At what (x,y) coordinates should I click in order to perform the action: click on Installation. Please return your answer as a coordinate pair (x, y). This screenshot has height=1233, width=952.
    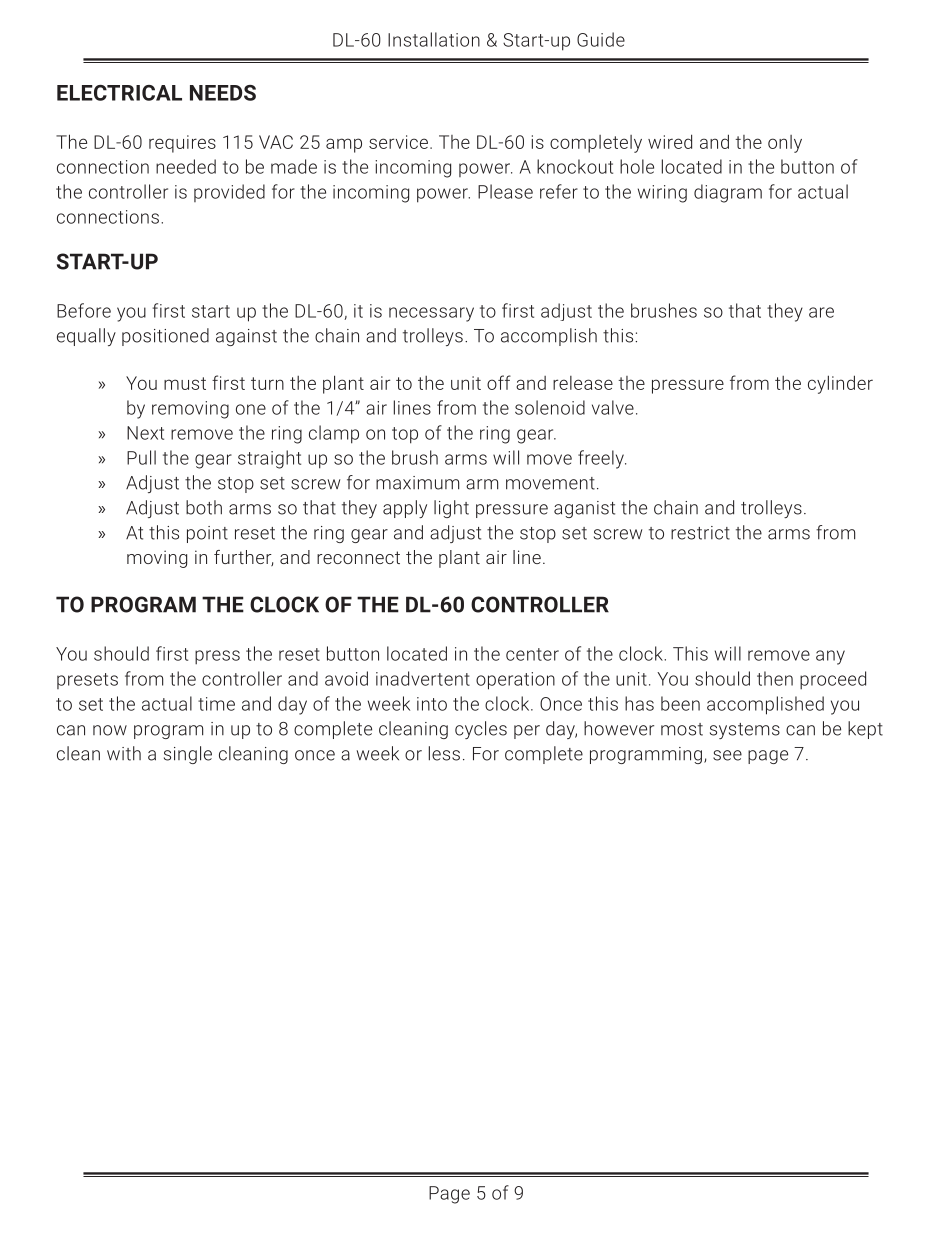
    Looking at the image, I should click on (434, 39).
